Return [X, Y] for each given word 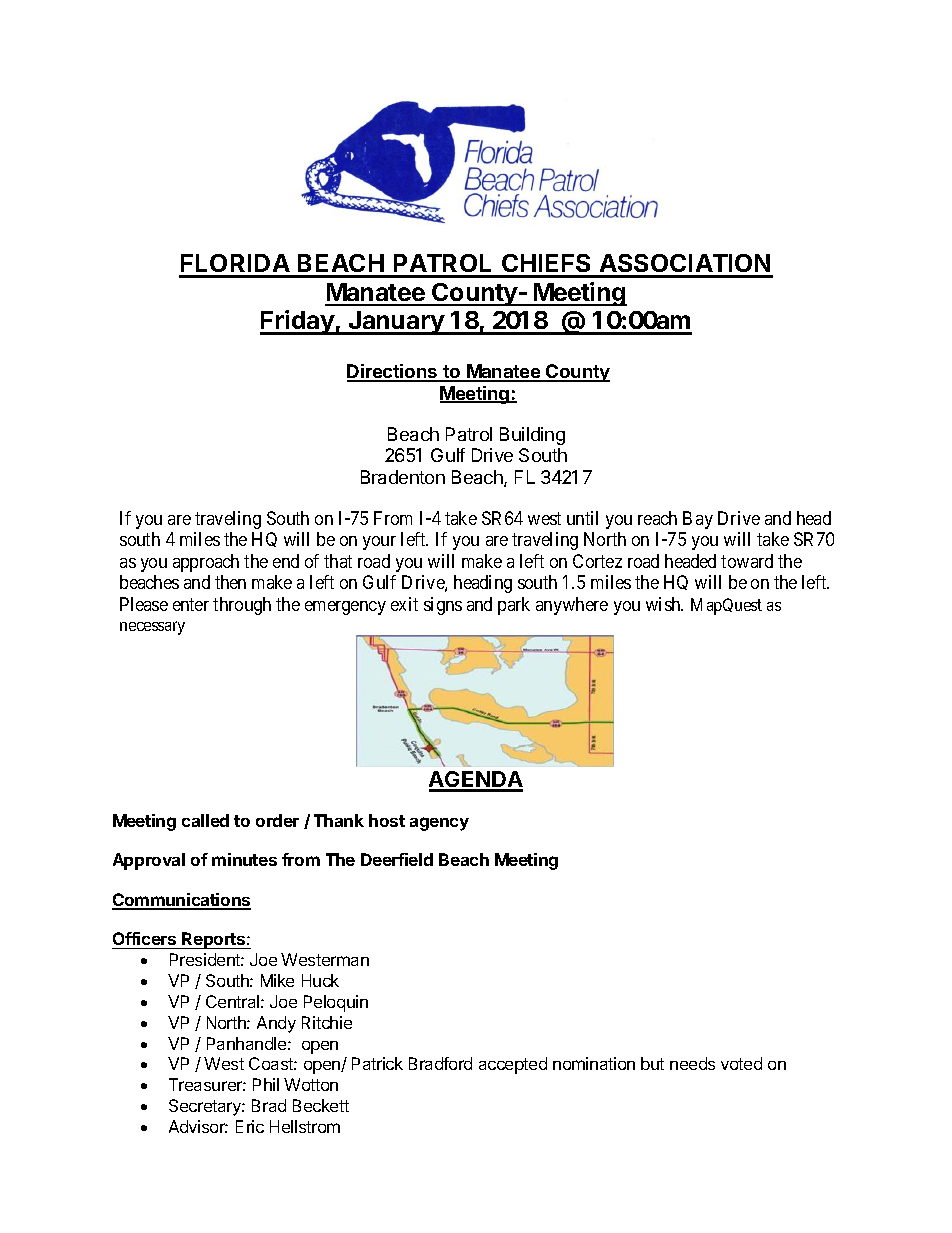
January [396, 323]
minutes [244, 859]
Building [532, 436]
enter [191, 604]
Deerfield [397, 859]
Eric [250, 1126]
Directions [393, 372]
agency [439, 824]
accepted [513, 1065]
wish [664, 604]
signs [443, 606]
